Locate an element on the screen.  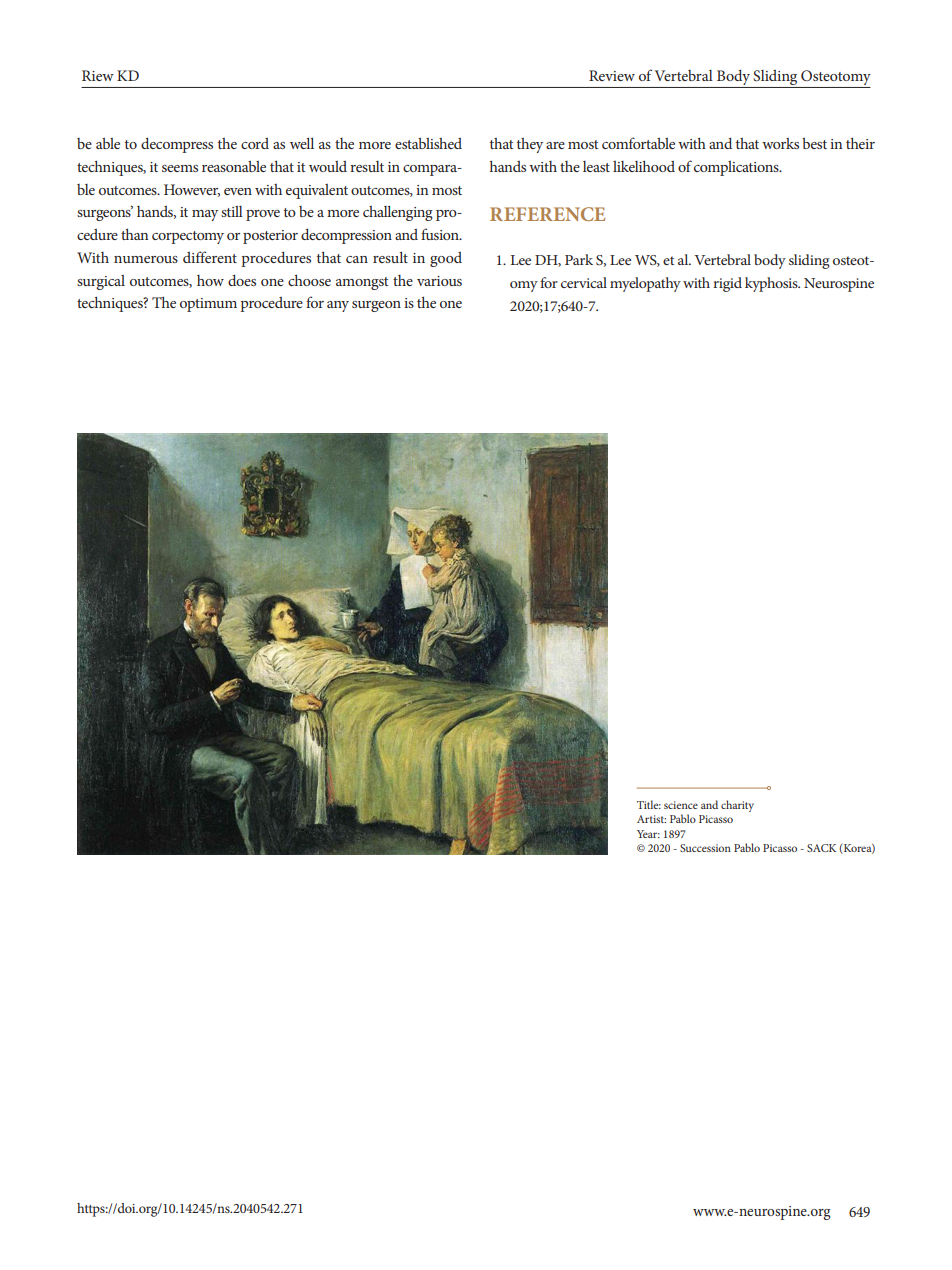
works is located at coordinates (780, 143).
